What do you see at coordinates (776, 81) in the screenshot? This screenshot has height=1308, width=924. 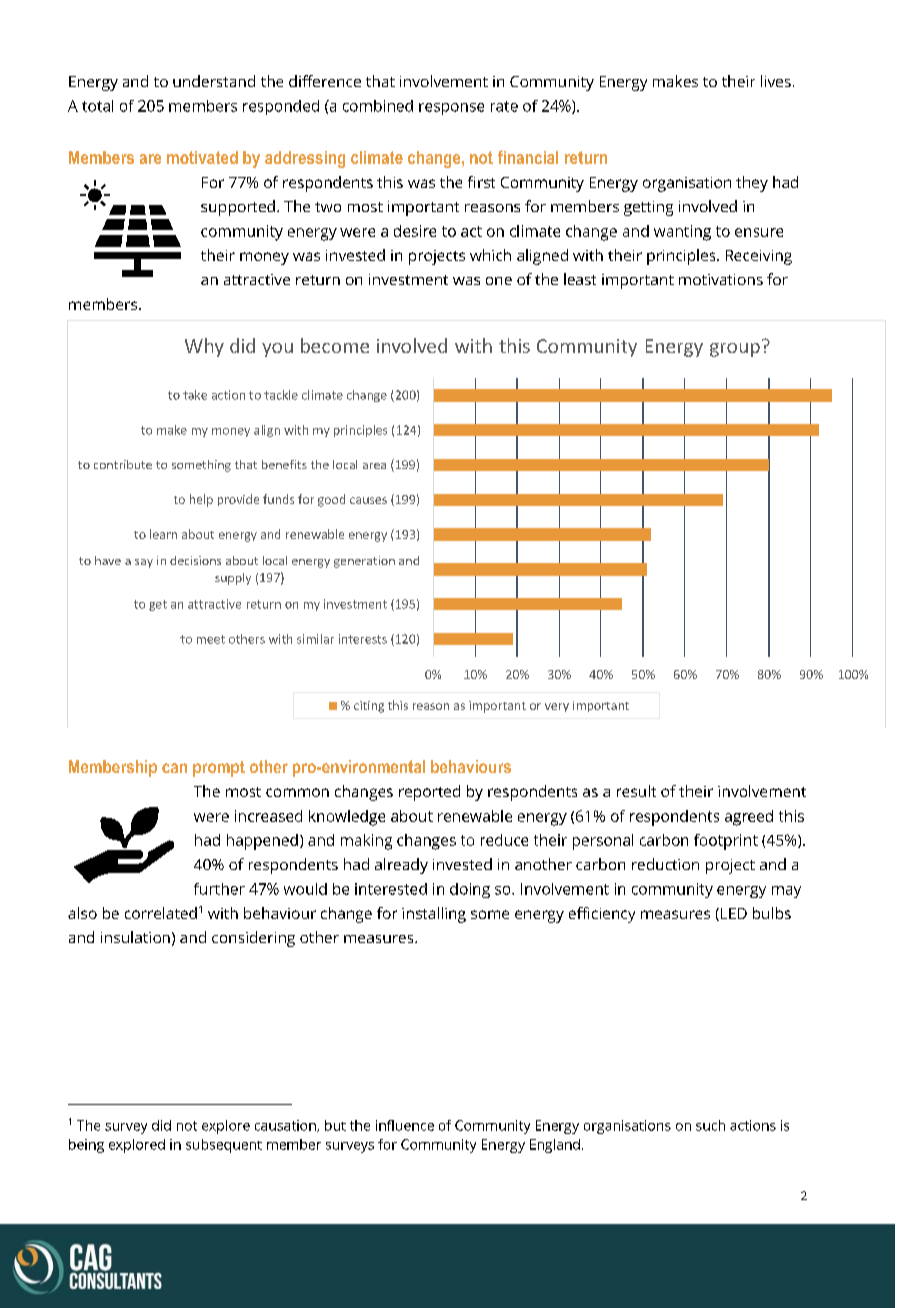 I see `lives` at bounding box center [776, 81].
